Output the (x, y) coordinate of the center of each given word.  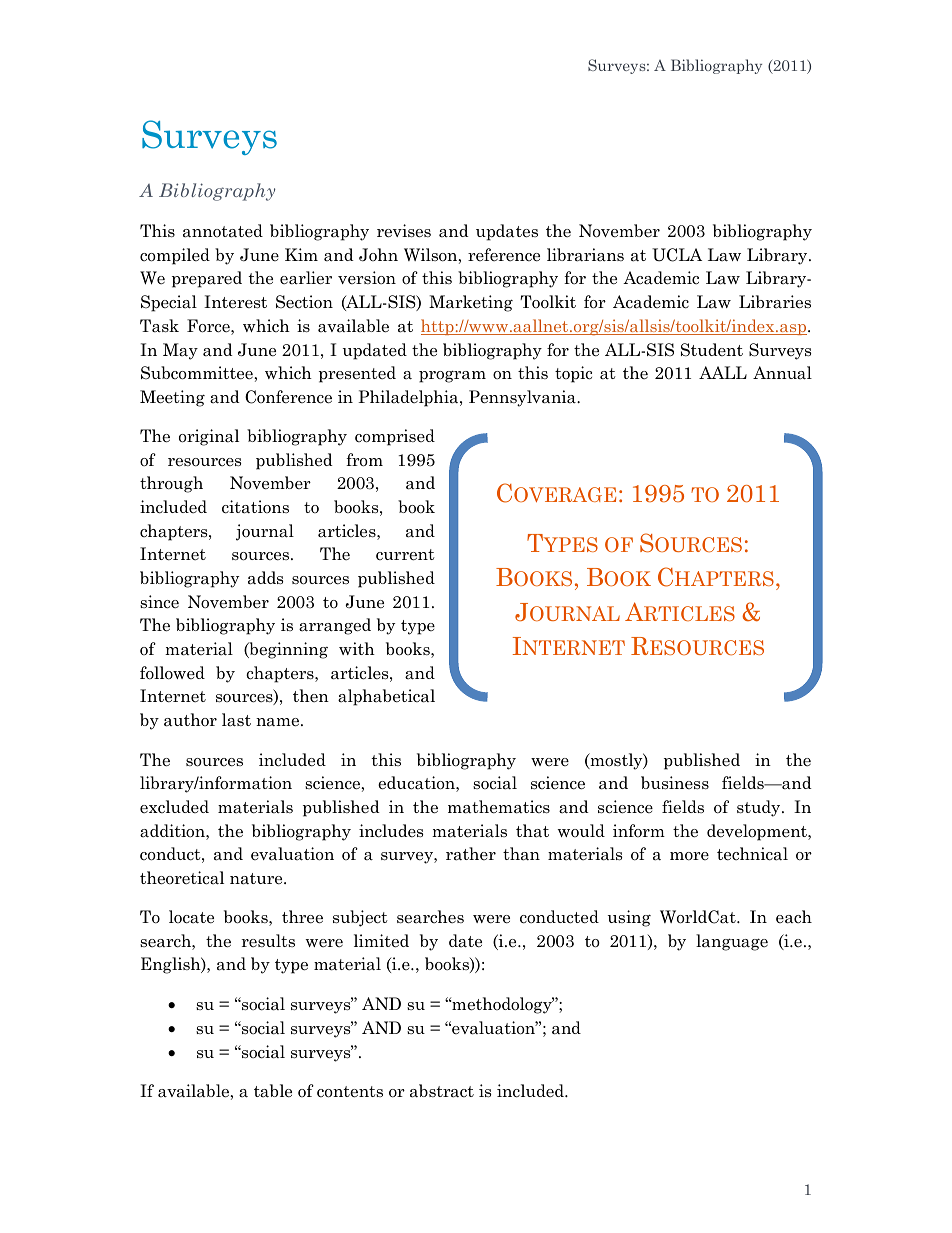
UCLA (677, 255)
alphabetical (386, 697)
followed (172, 673)
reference (504, 255)
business (675, 783)
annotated (223, 231)
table (273, 1091)
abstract (442, 1091)
